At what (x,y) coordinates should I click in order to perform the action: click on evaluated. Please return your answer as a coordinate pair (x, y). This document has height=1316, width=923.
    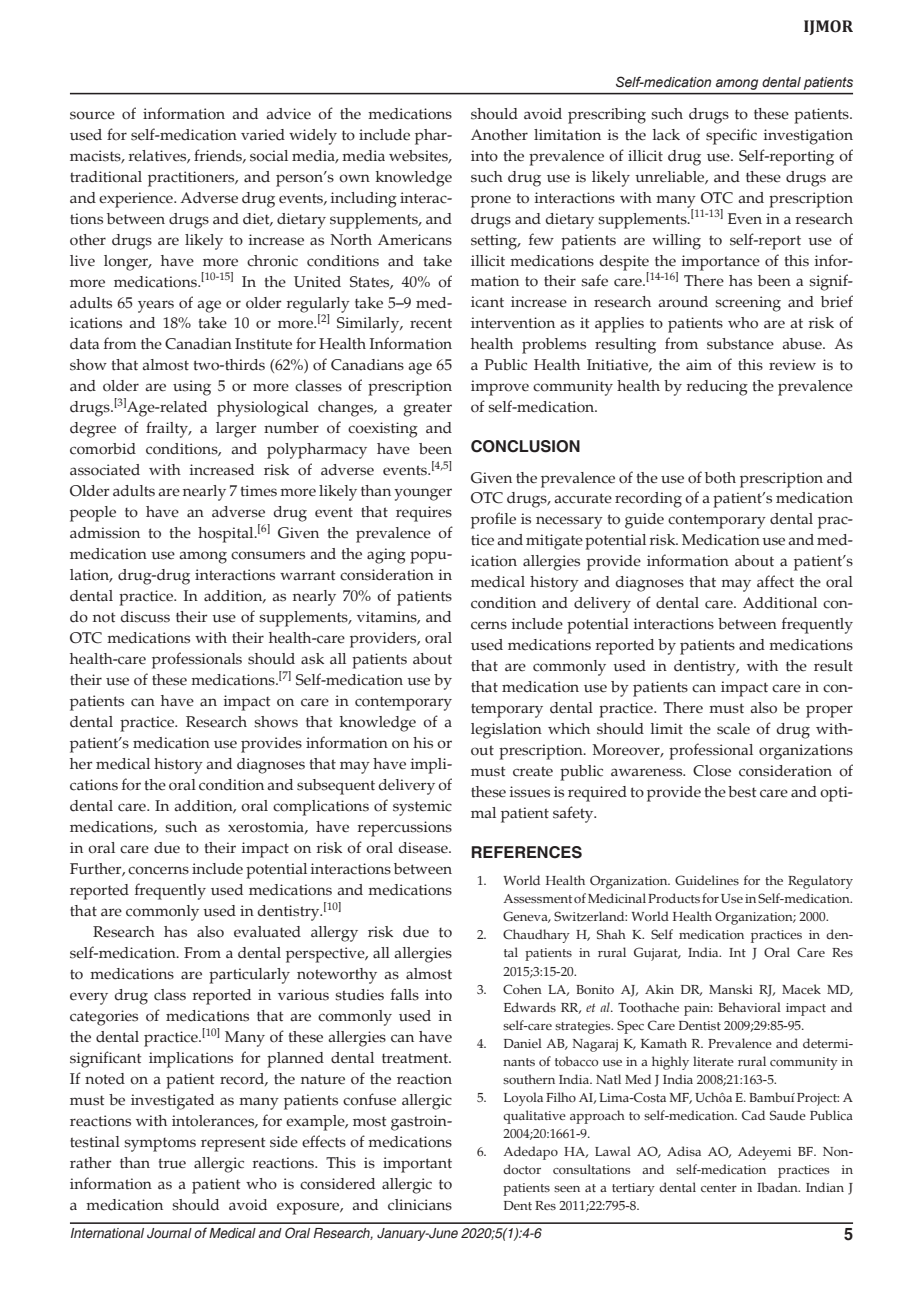
    Looking at the image, I should click on (267, 932).
